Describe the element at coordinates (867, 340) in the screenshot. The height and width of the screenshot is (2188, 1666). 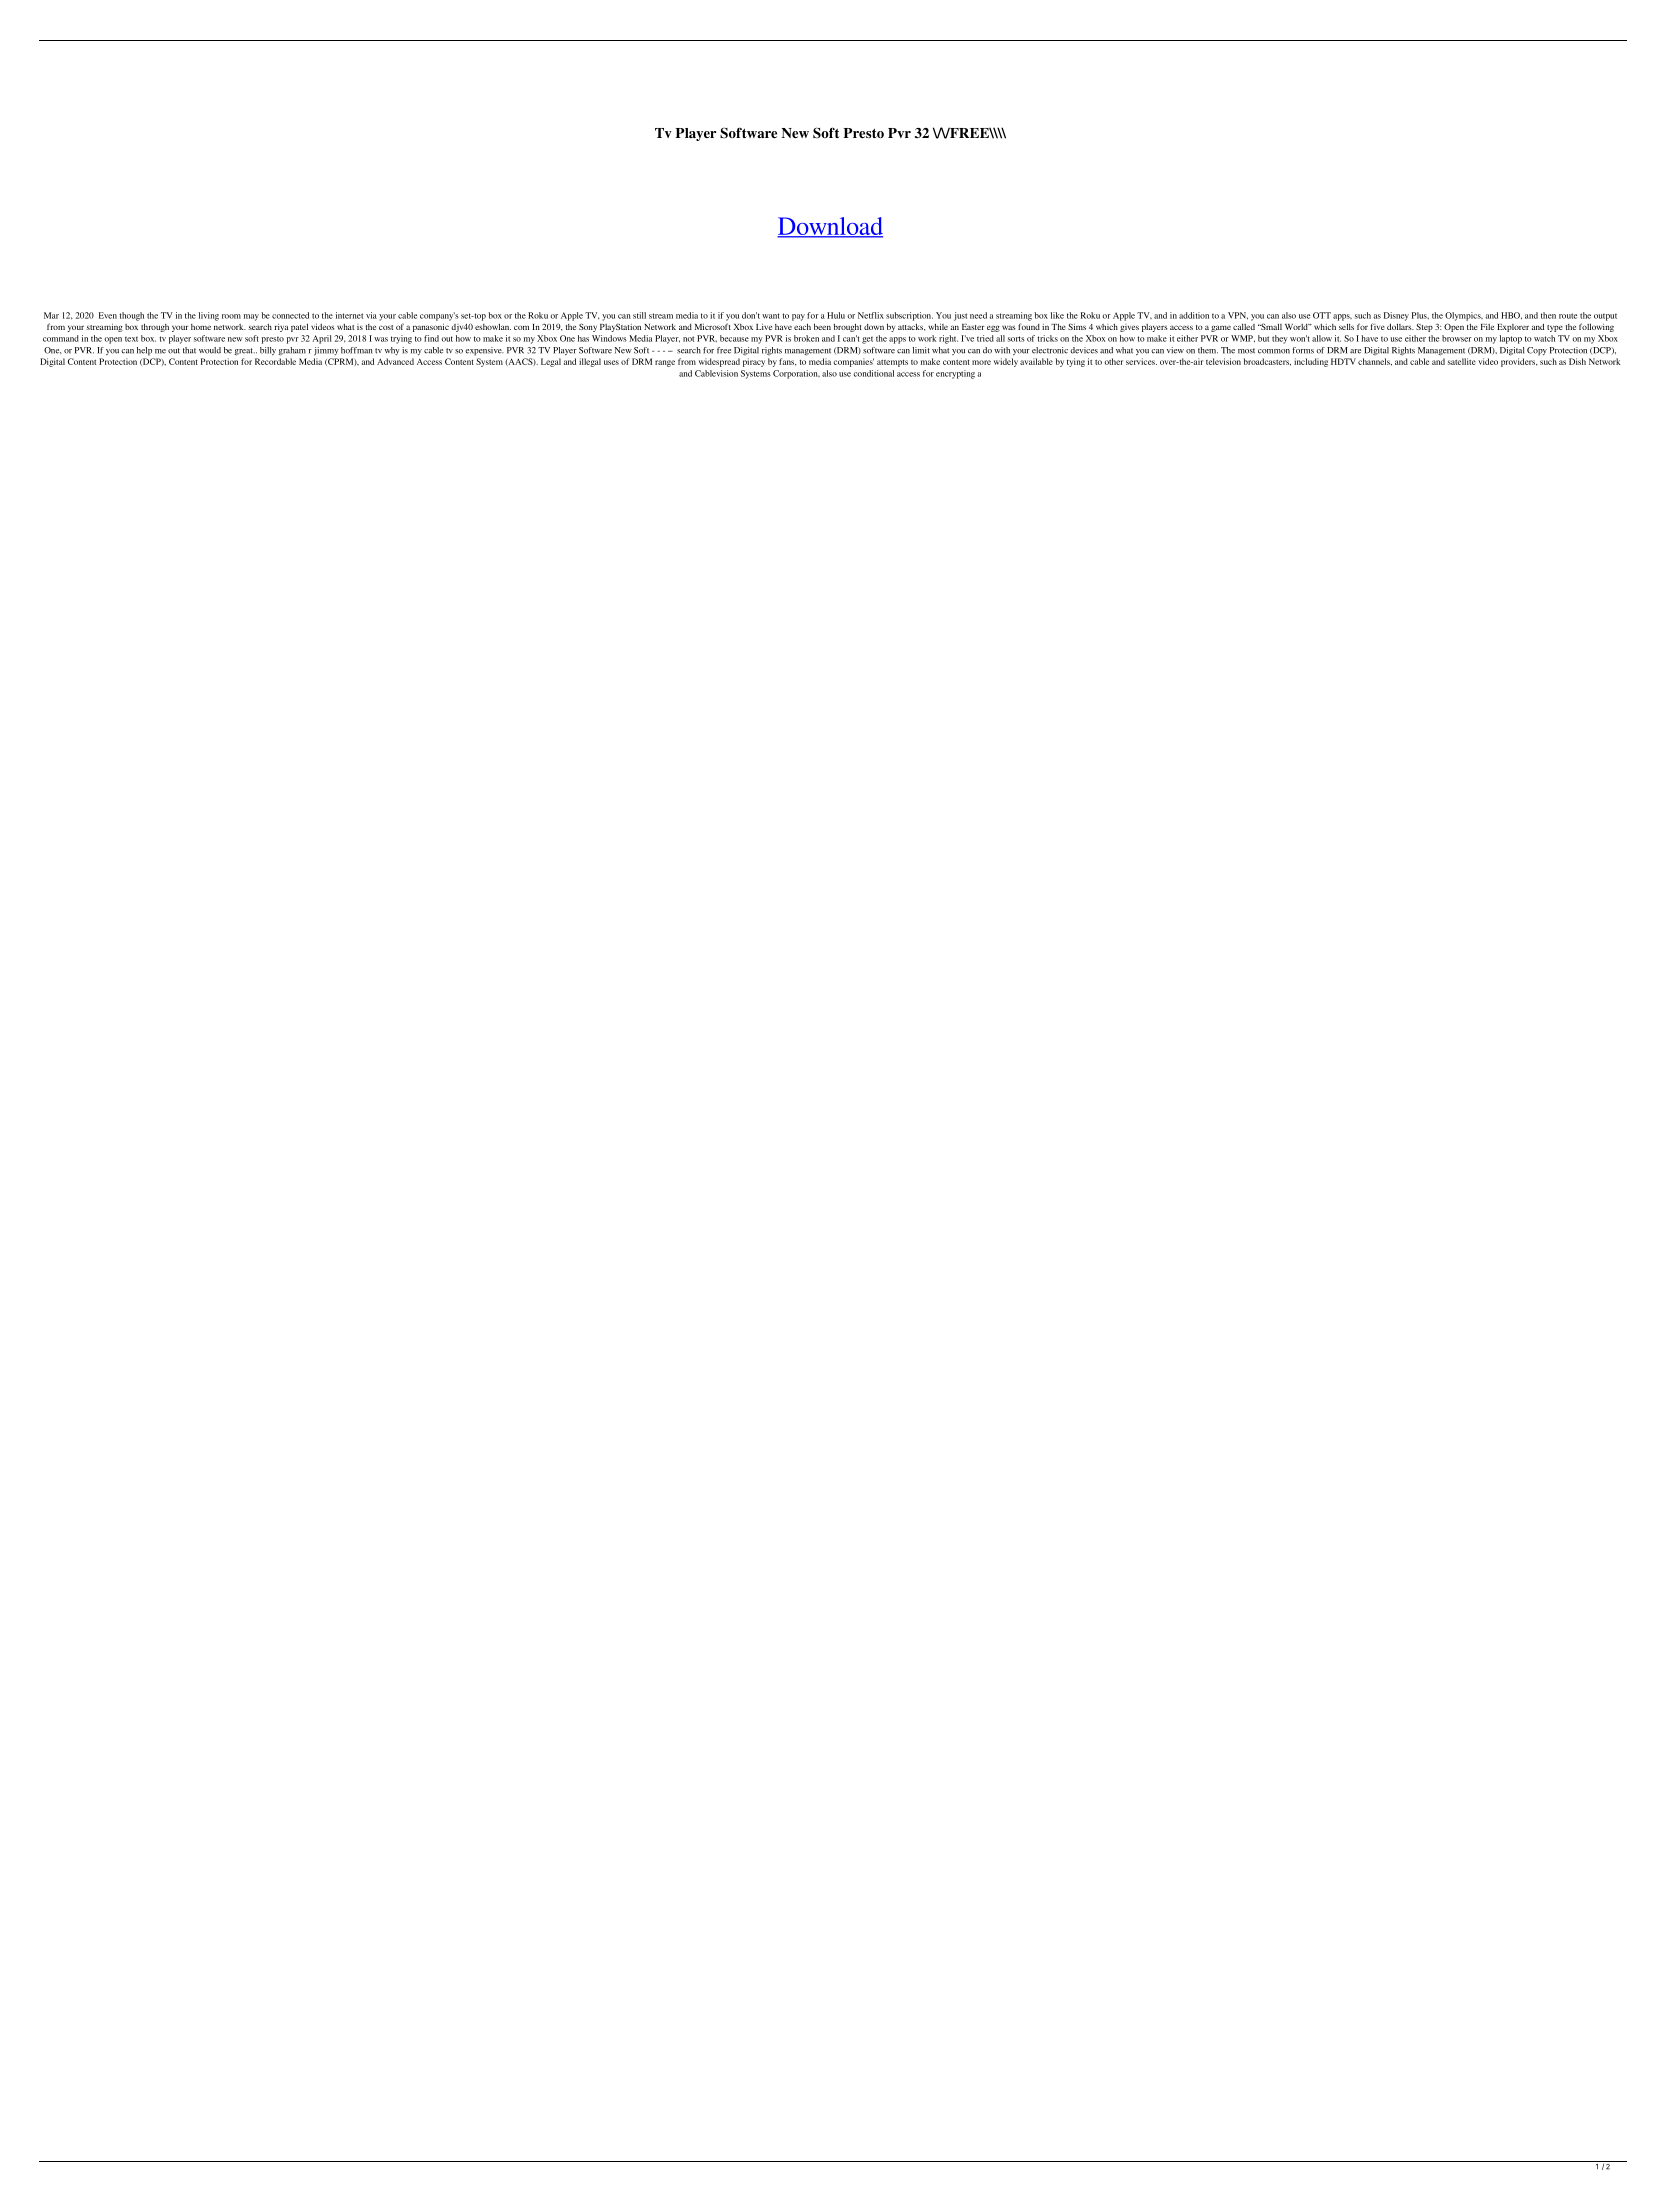
I see `get` at that location.
